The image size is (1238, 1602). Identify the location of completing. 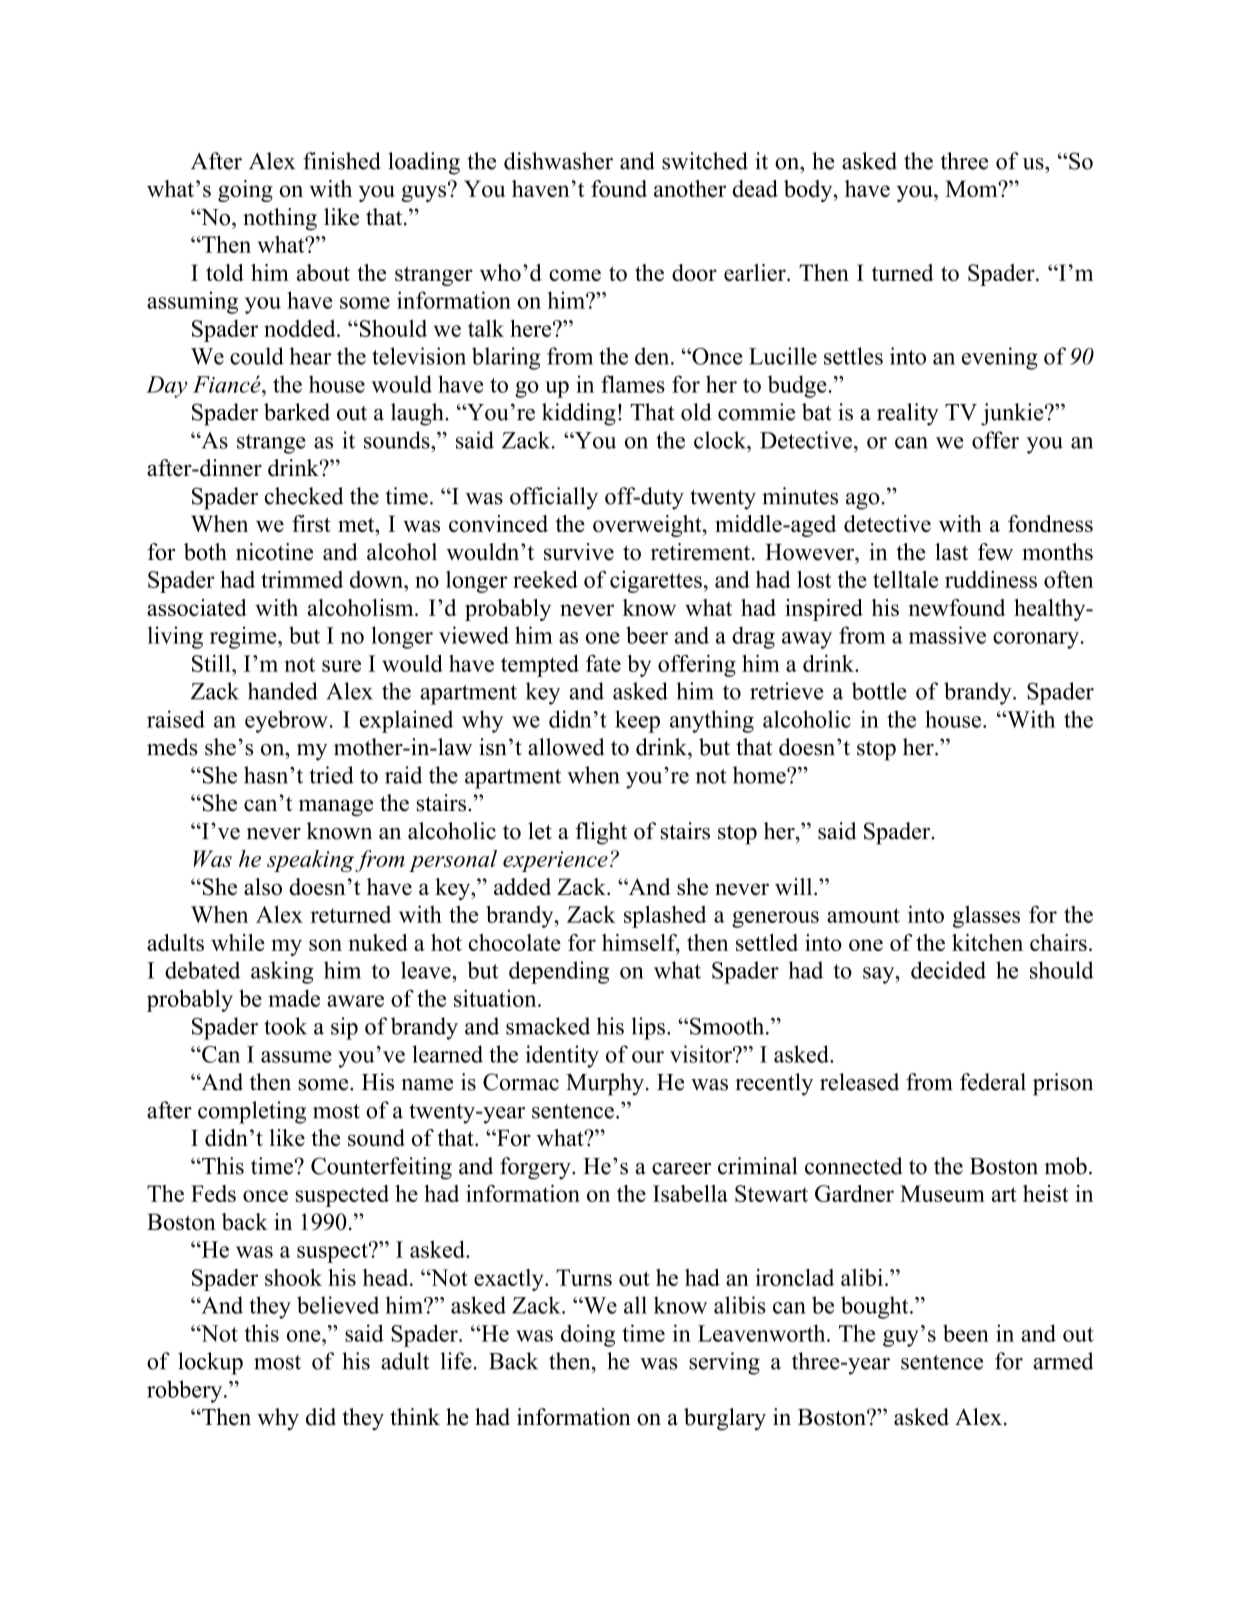
(252, 1112).
